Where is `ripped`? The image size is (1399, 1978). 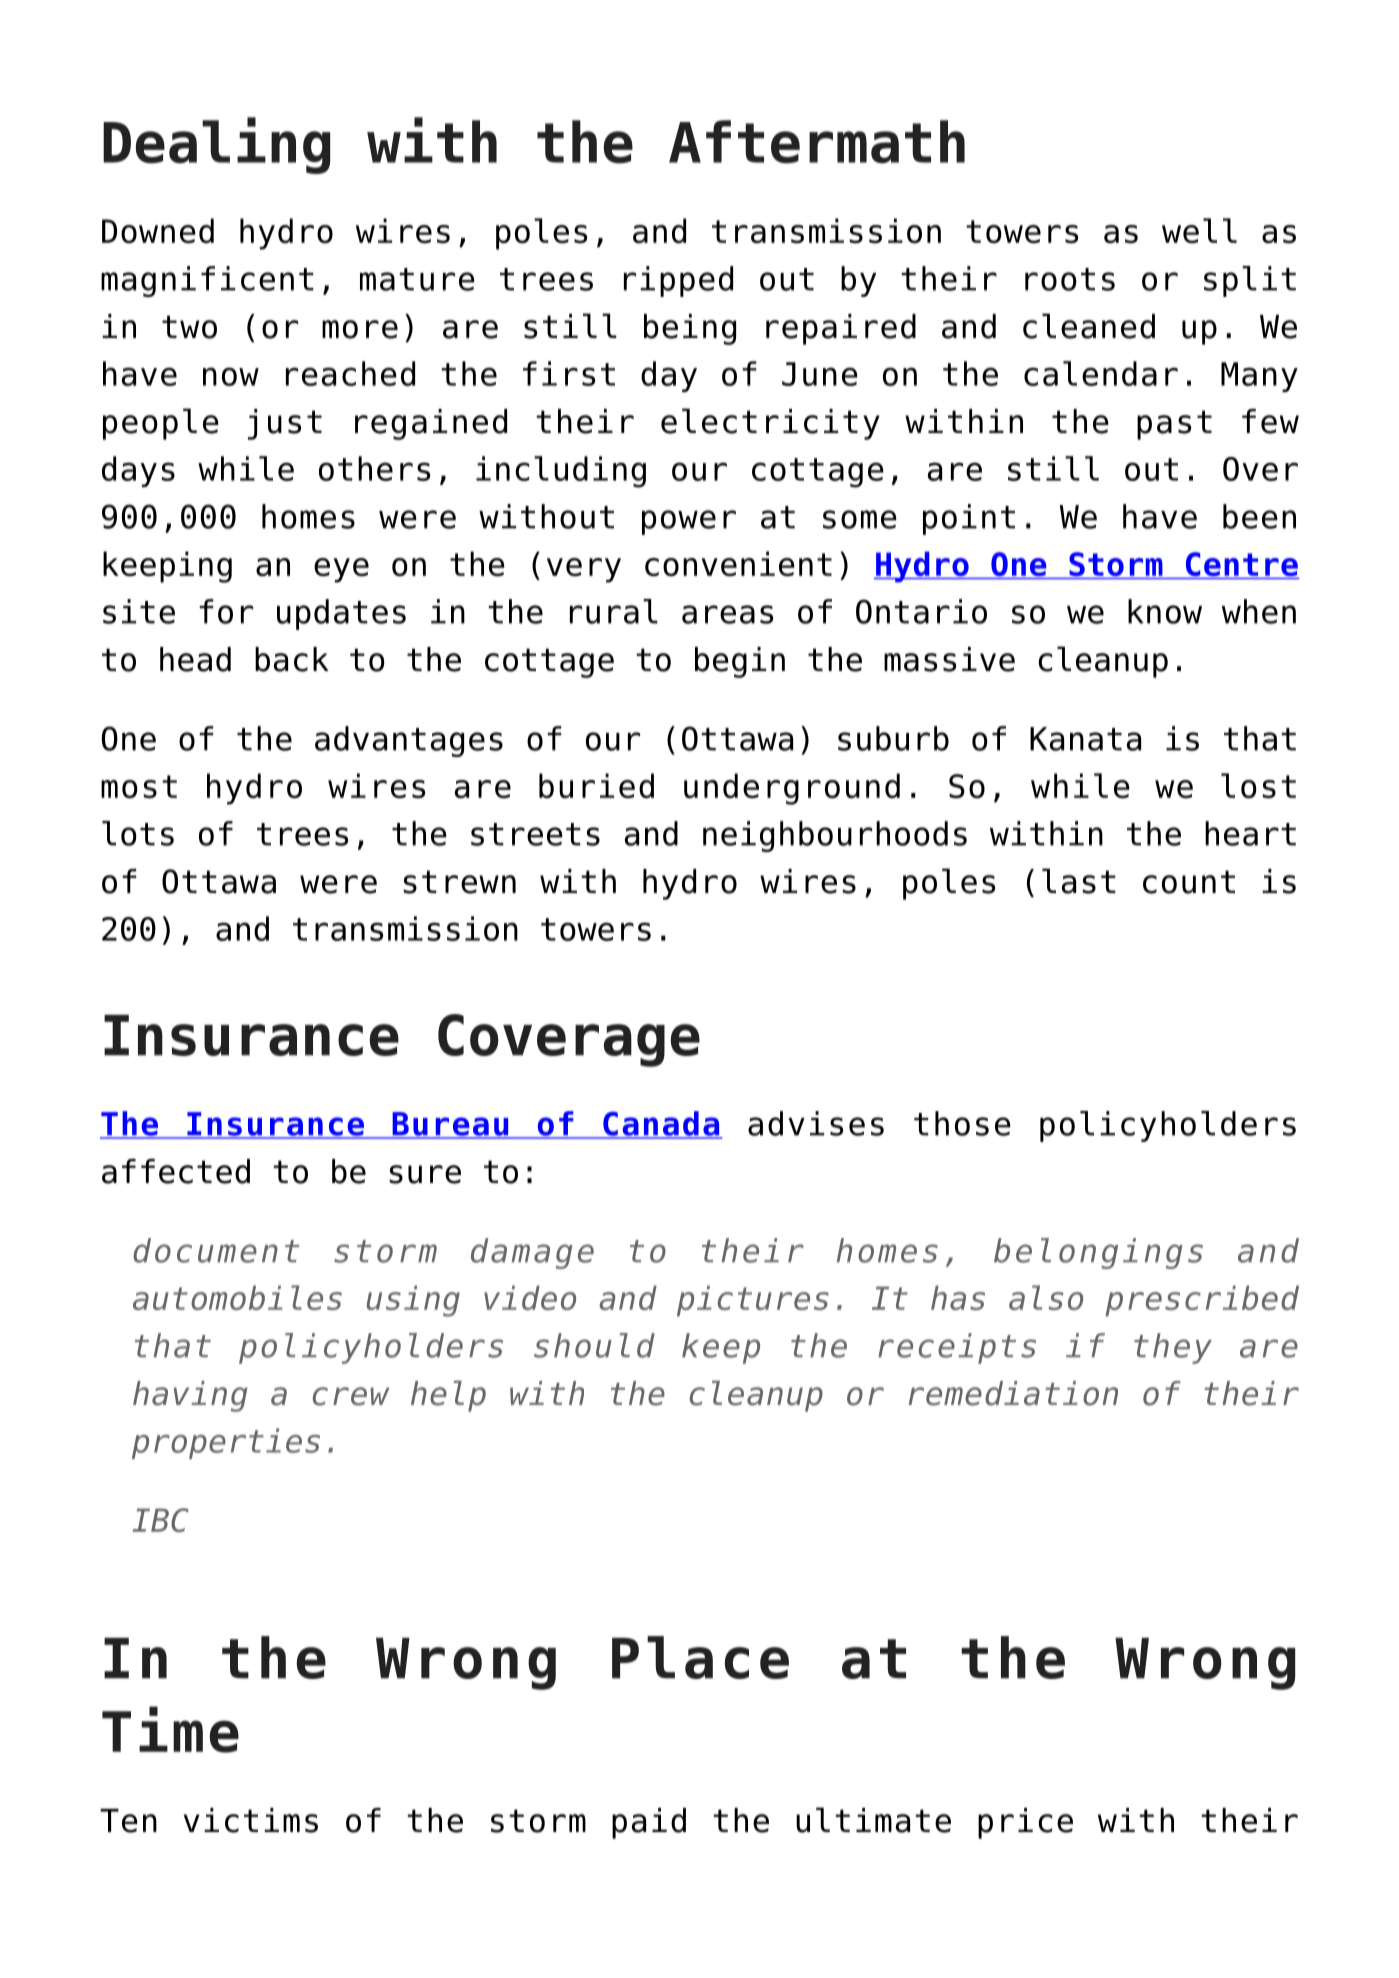 ripped is located at coordinates (678, 281).
